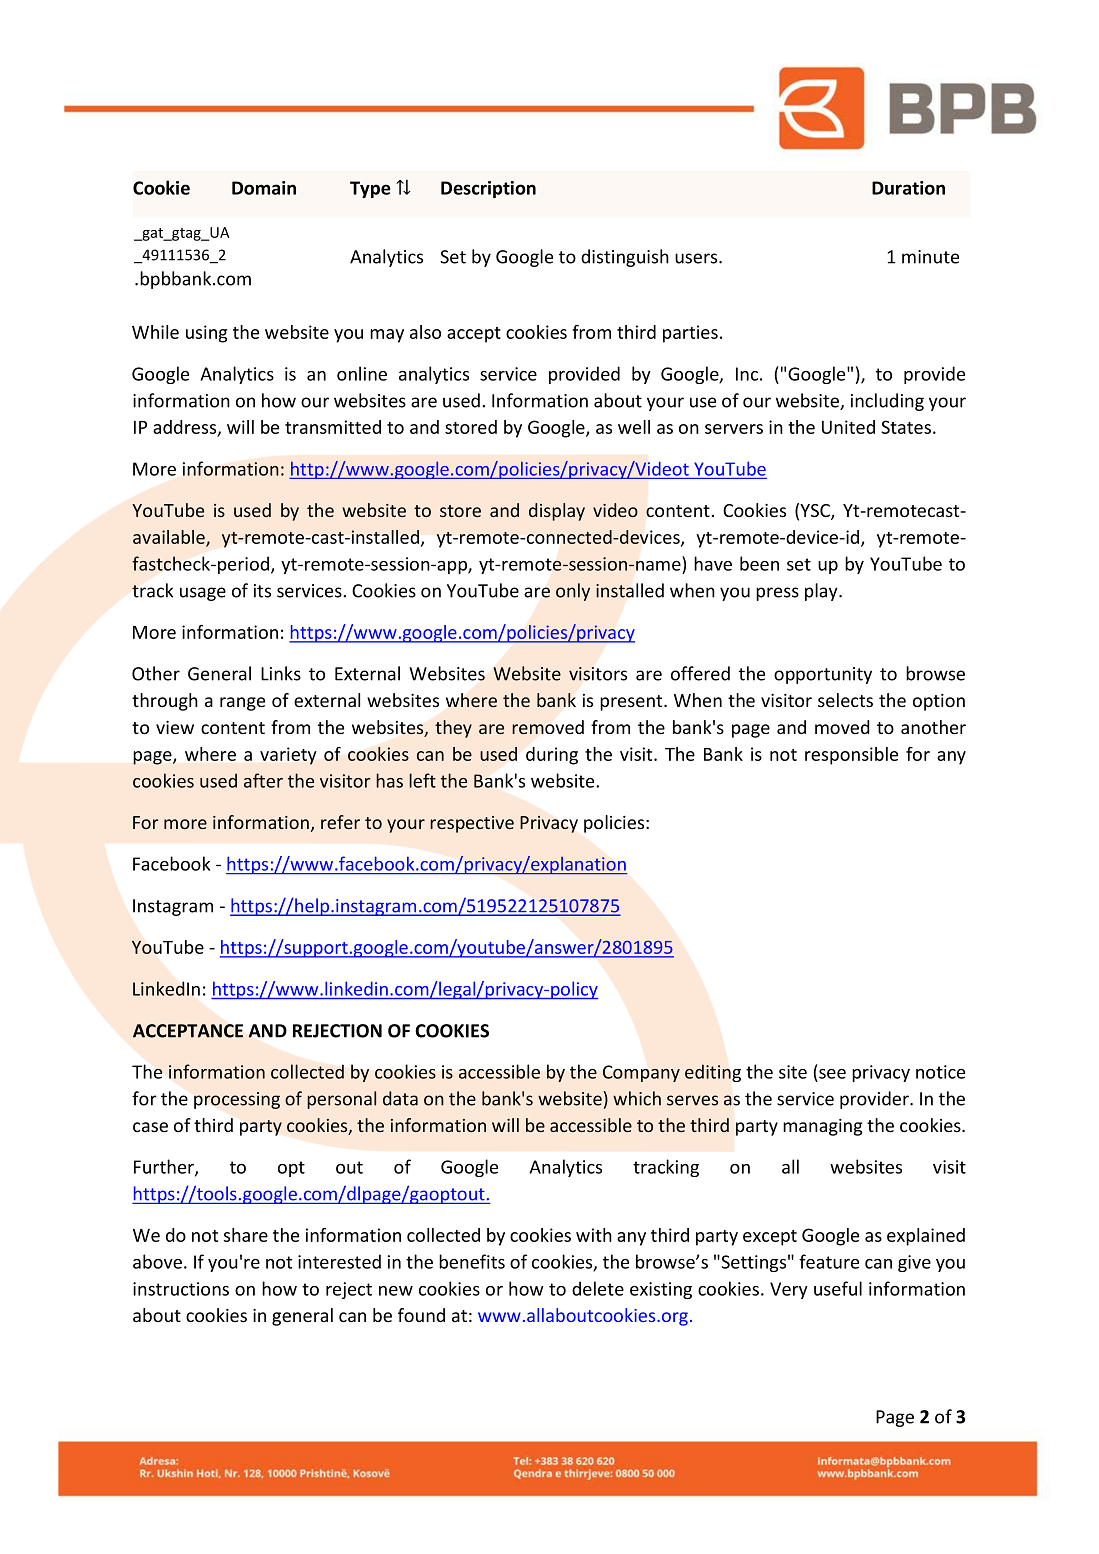 The height and width of the screenshot is (1554, 1099). What do you see at coordinates (552, 756) in the screenshot?
I see `during` at bounding box center [552, 756].
